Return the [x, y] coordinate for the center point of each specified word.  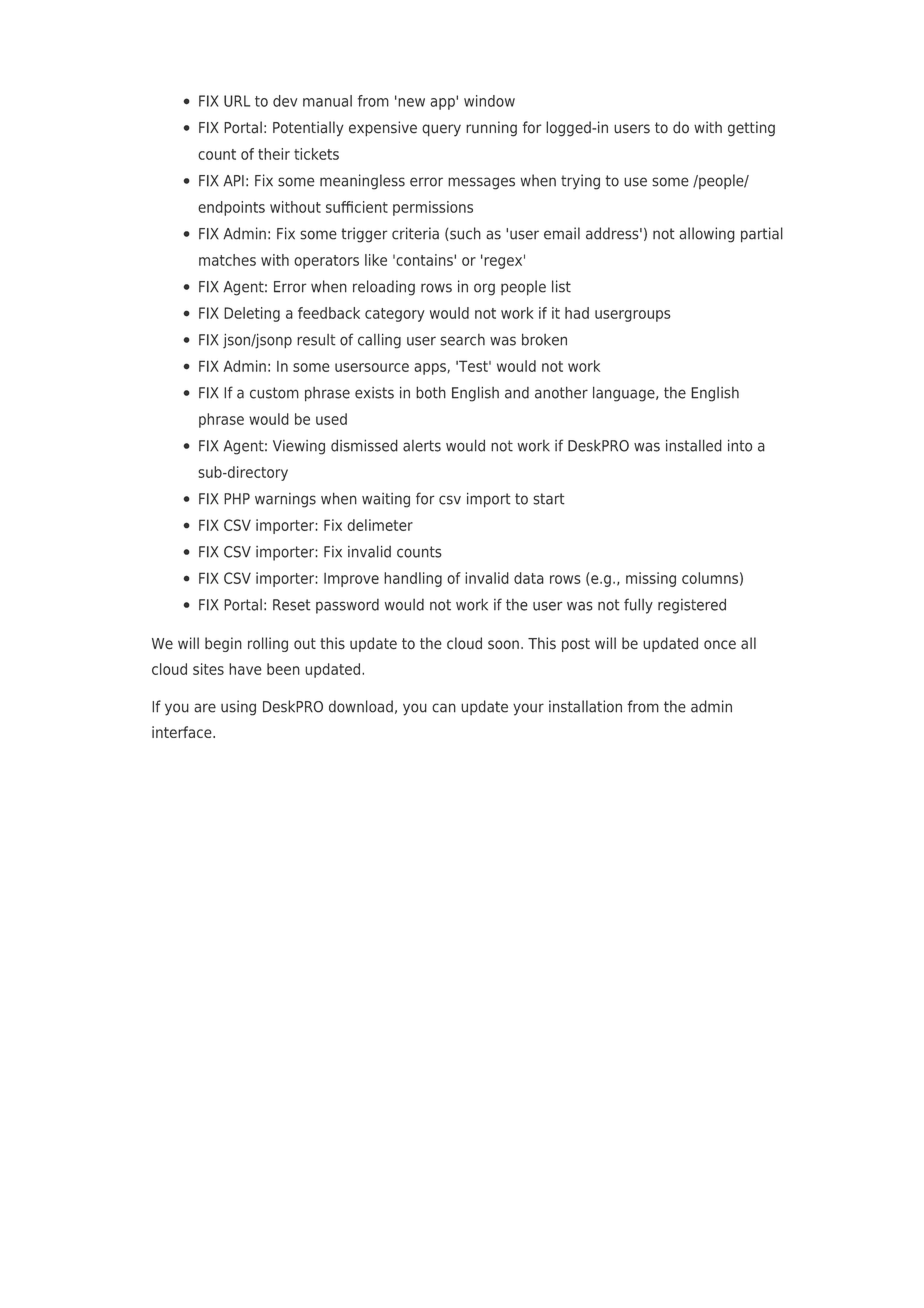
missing [651, 579]
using [238, 708]
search [462, 340]
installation [585, 706]
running [491, 129]
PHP [237, 499]
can [444, 708]
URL [237, 101]
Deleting [252, 314]
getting [751, 129]
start [549, 499]
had [577, 313]
